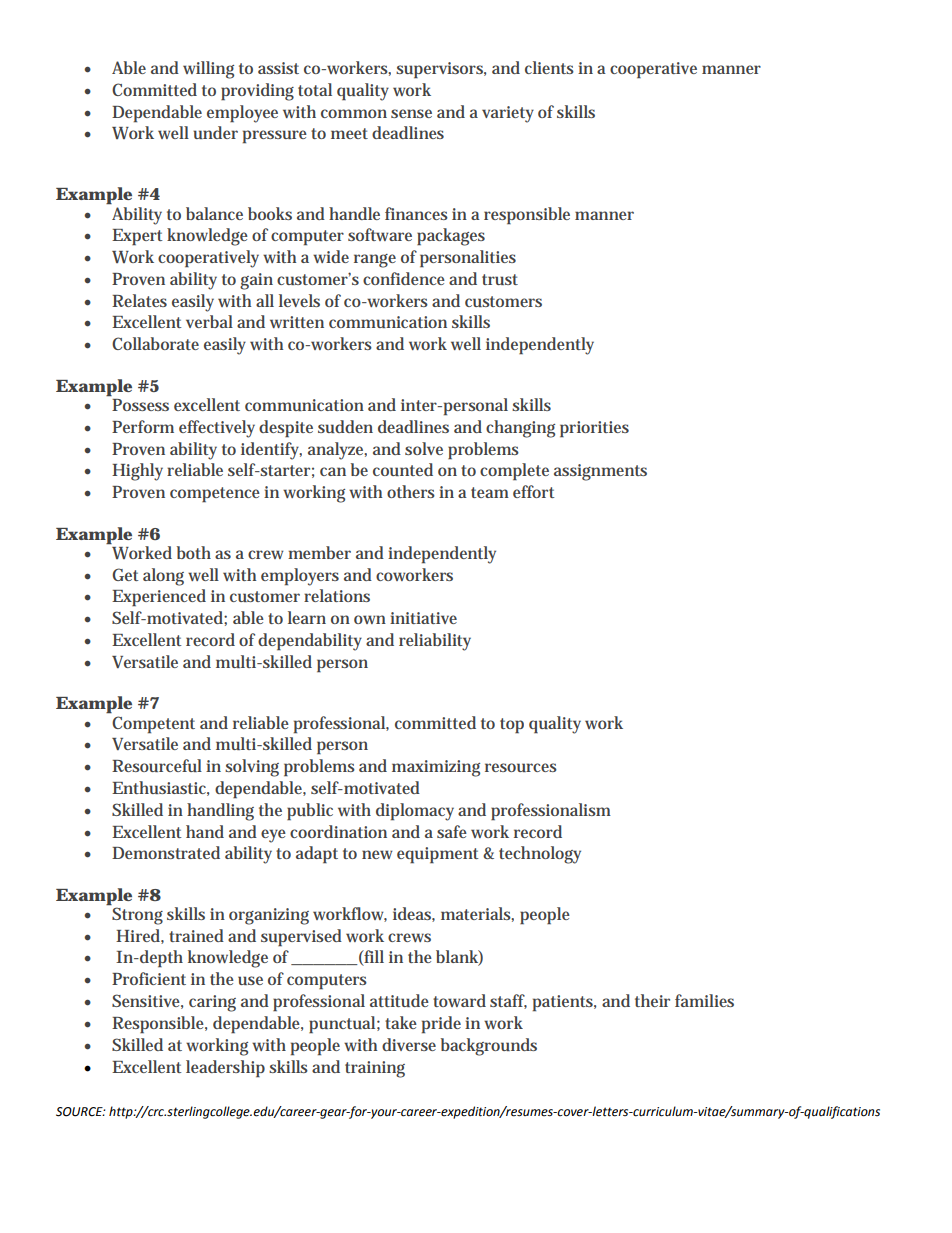 Image resolution: width=952 pixels, height=1233 pixels. Describe the element at coordinates (600, 472) in the screenshot. I see `assignments` at that location.
